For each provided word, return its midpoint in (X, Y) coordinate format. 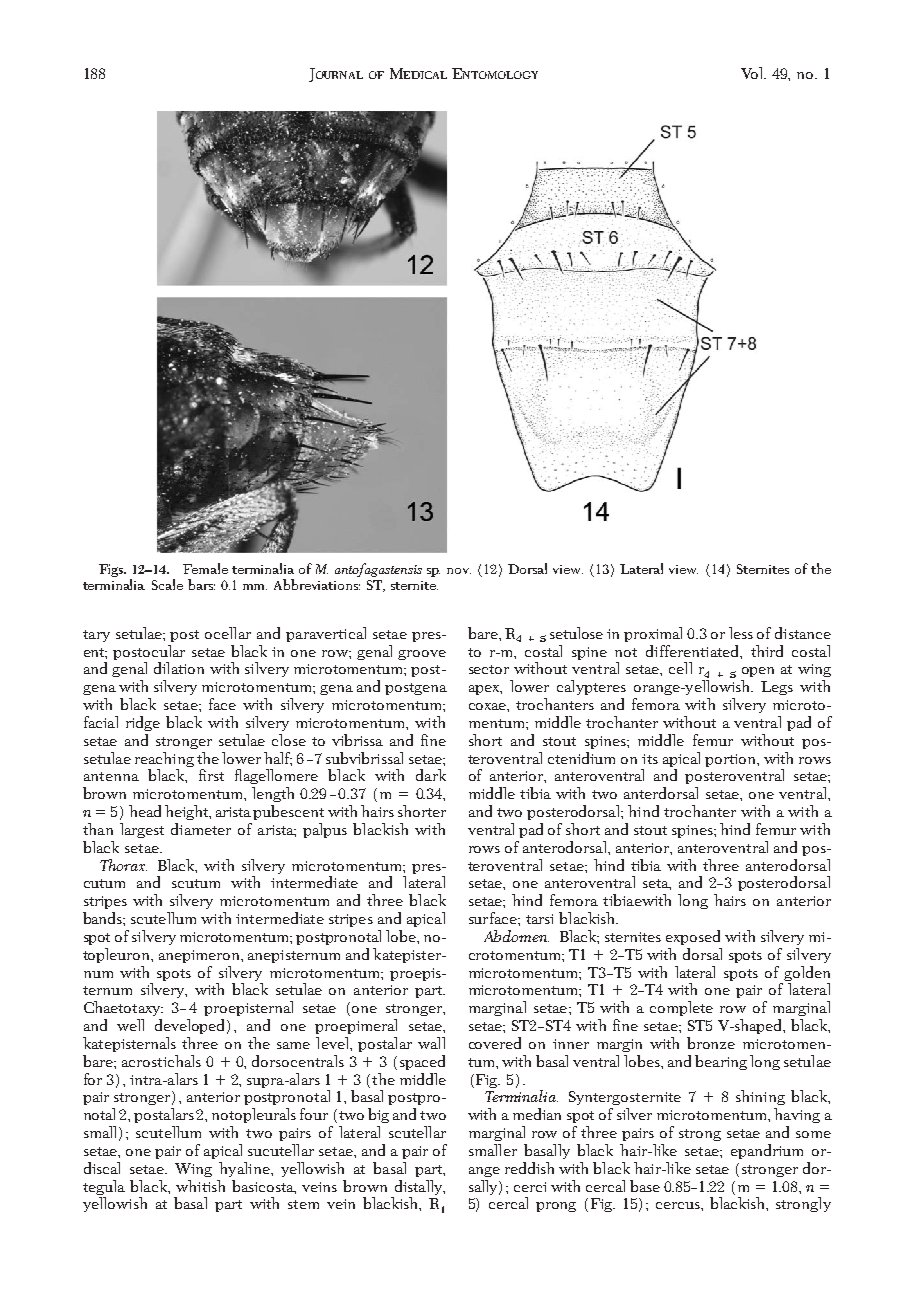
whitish (200, 1186)
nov (459, 571)
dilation (179, 668)
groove (422, 655)
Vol (753, 73)
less (741, 633)
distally (420, 1187)
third (767, 651)
